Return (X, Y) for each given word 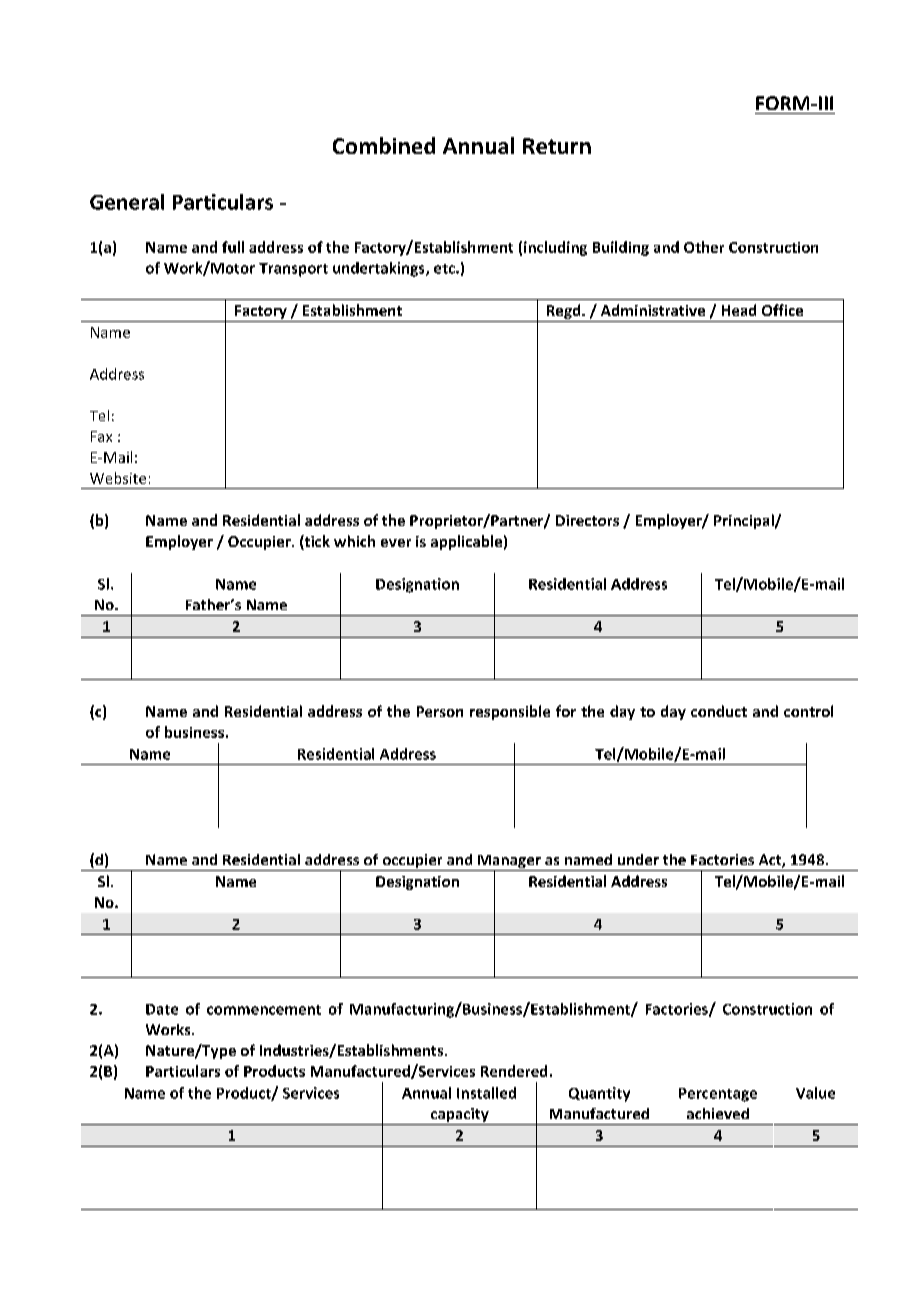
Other (704, 247)
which (354, 541)
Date (162, 1009)
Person (440, 711)
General (127, 202)
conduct (719, 711)
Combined (384, 145)
